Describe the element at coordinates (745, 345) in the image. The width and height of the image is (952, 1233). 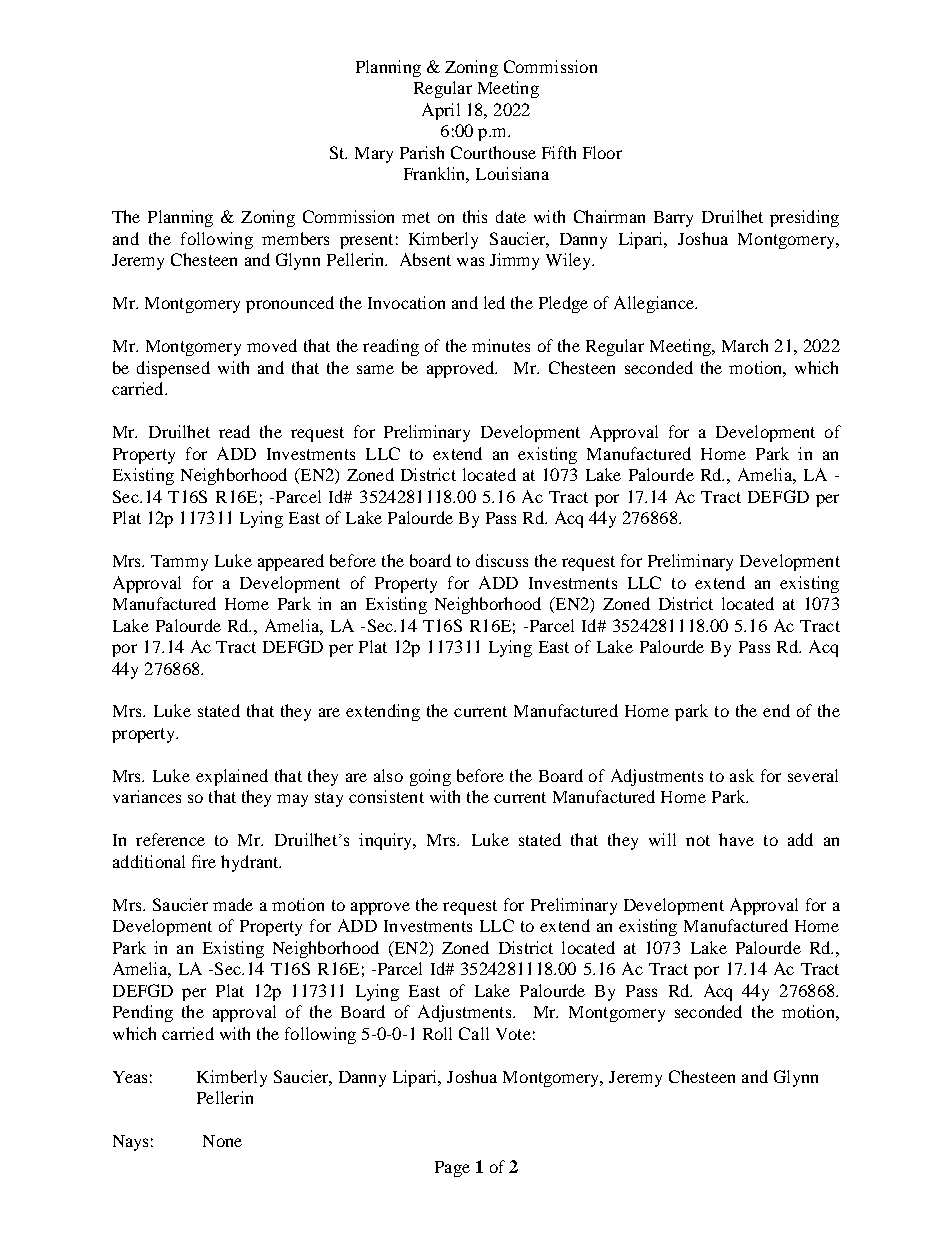
I see `March` at that location.
